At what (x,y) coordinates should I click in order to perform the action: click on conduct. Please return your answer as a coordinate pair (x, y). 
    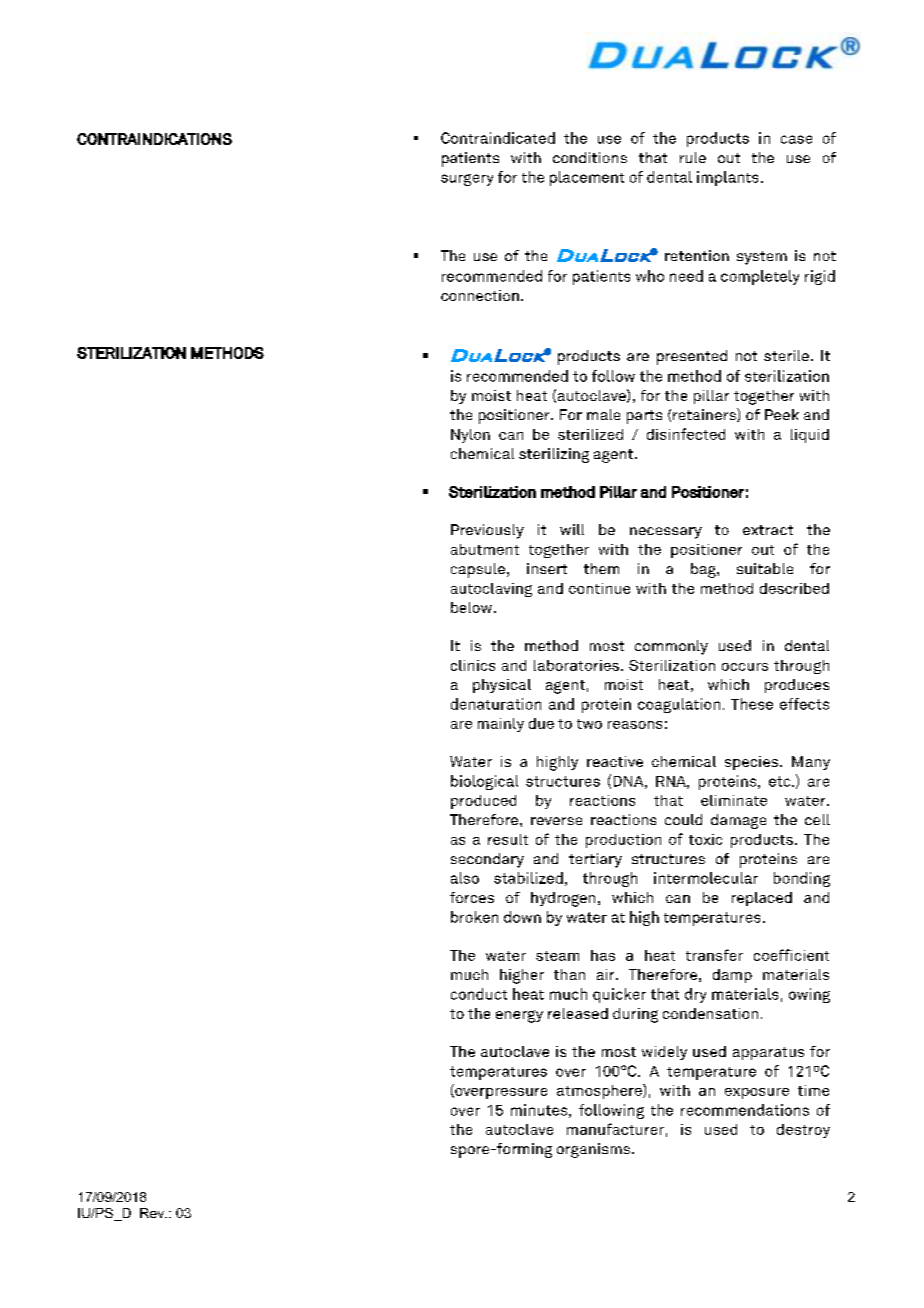
    Looking at the image, I should click on (479, 994).
